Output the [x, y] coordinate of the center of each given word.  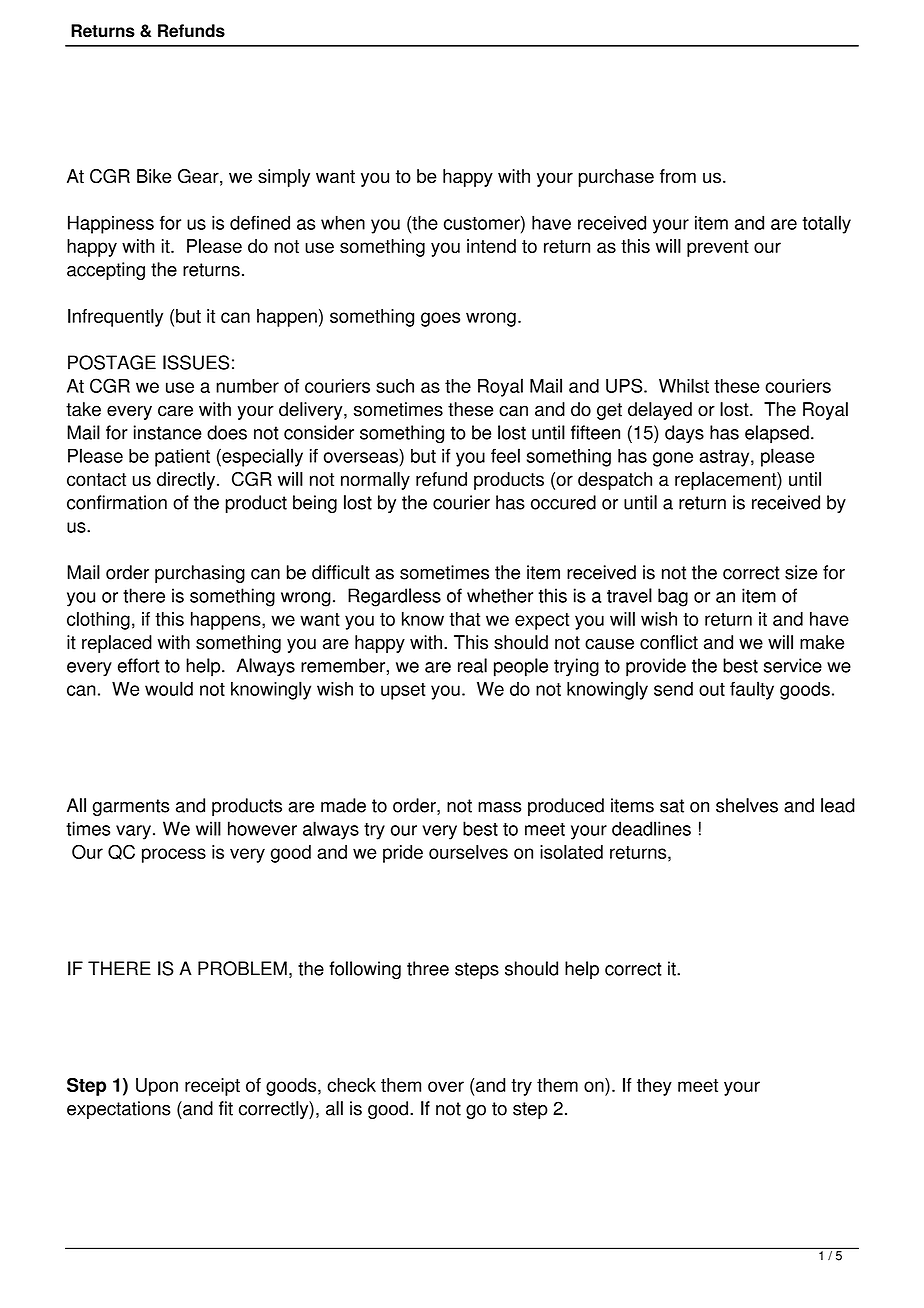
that [464, 619]
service [793, 665]
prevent [718, 248]
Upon [157, 1087]
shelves [747, 805]
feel [505, 455]
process [174, 855]
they [654, 1087]
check [351, 1085]
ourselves [468, 852]
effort [138, 665]
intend [491, 246]
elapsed [777, 434]
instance [168, 432]
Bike [154, 176]
